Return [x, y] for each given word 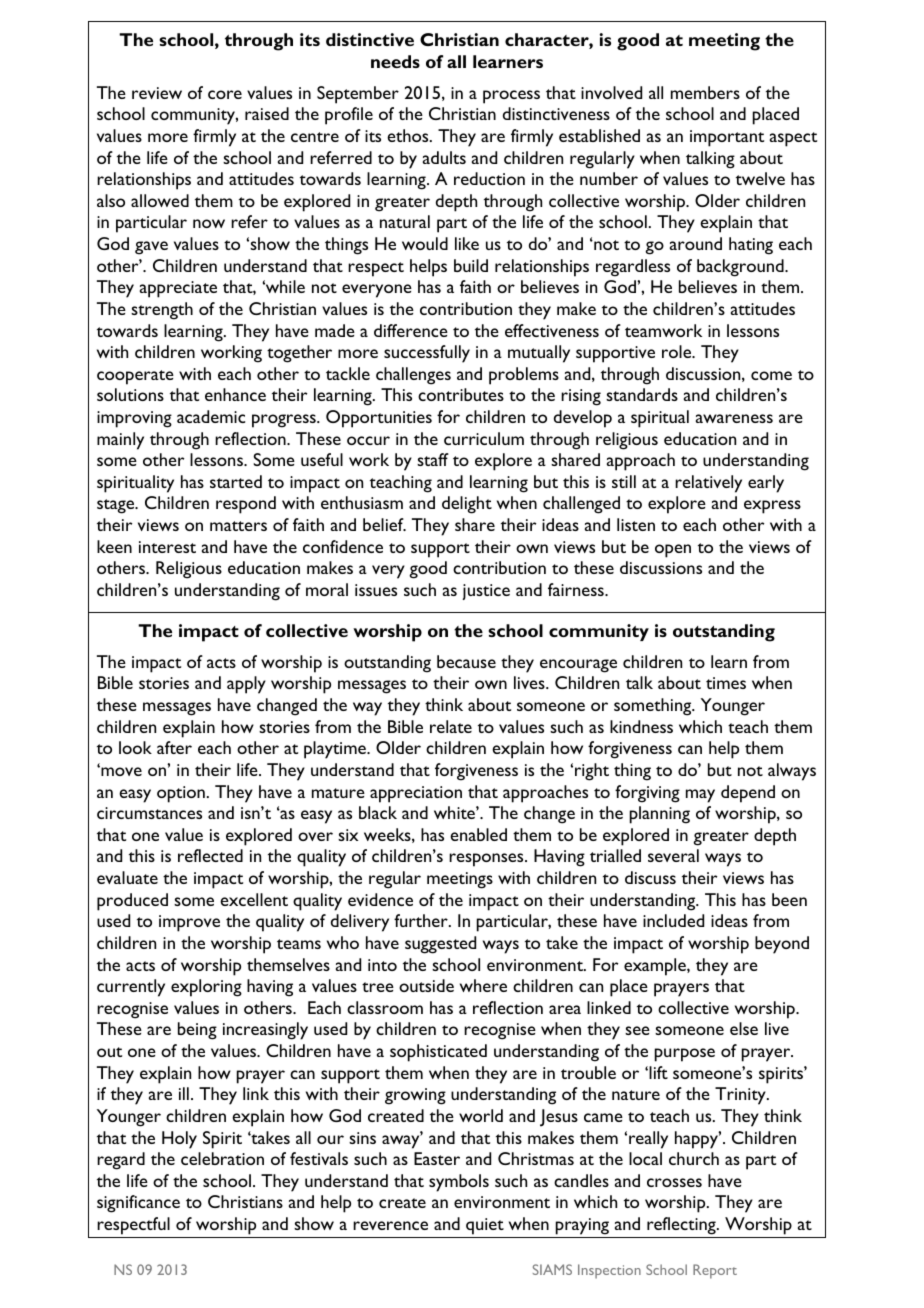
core [225, 94]
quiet [485, 1226]
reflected [210, 855]
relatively [708, 484]
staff [433, 459]
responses [487, 860]
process [511, 97]
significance [138, 1204]
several [673, 855]
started [236, 481]
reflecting [682, 1226]
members [705, 92]
